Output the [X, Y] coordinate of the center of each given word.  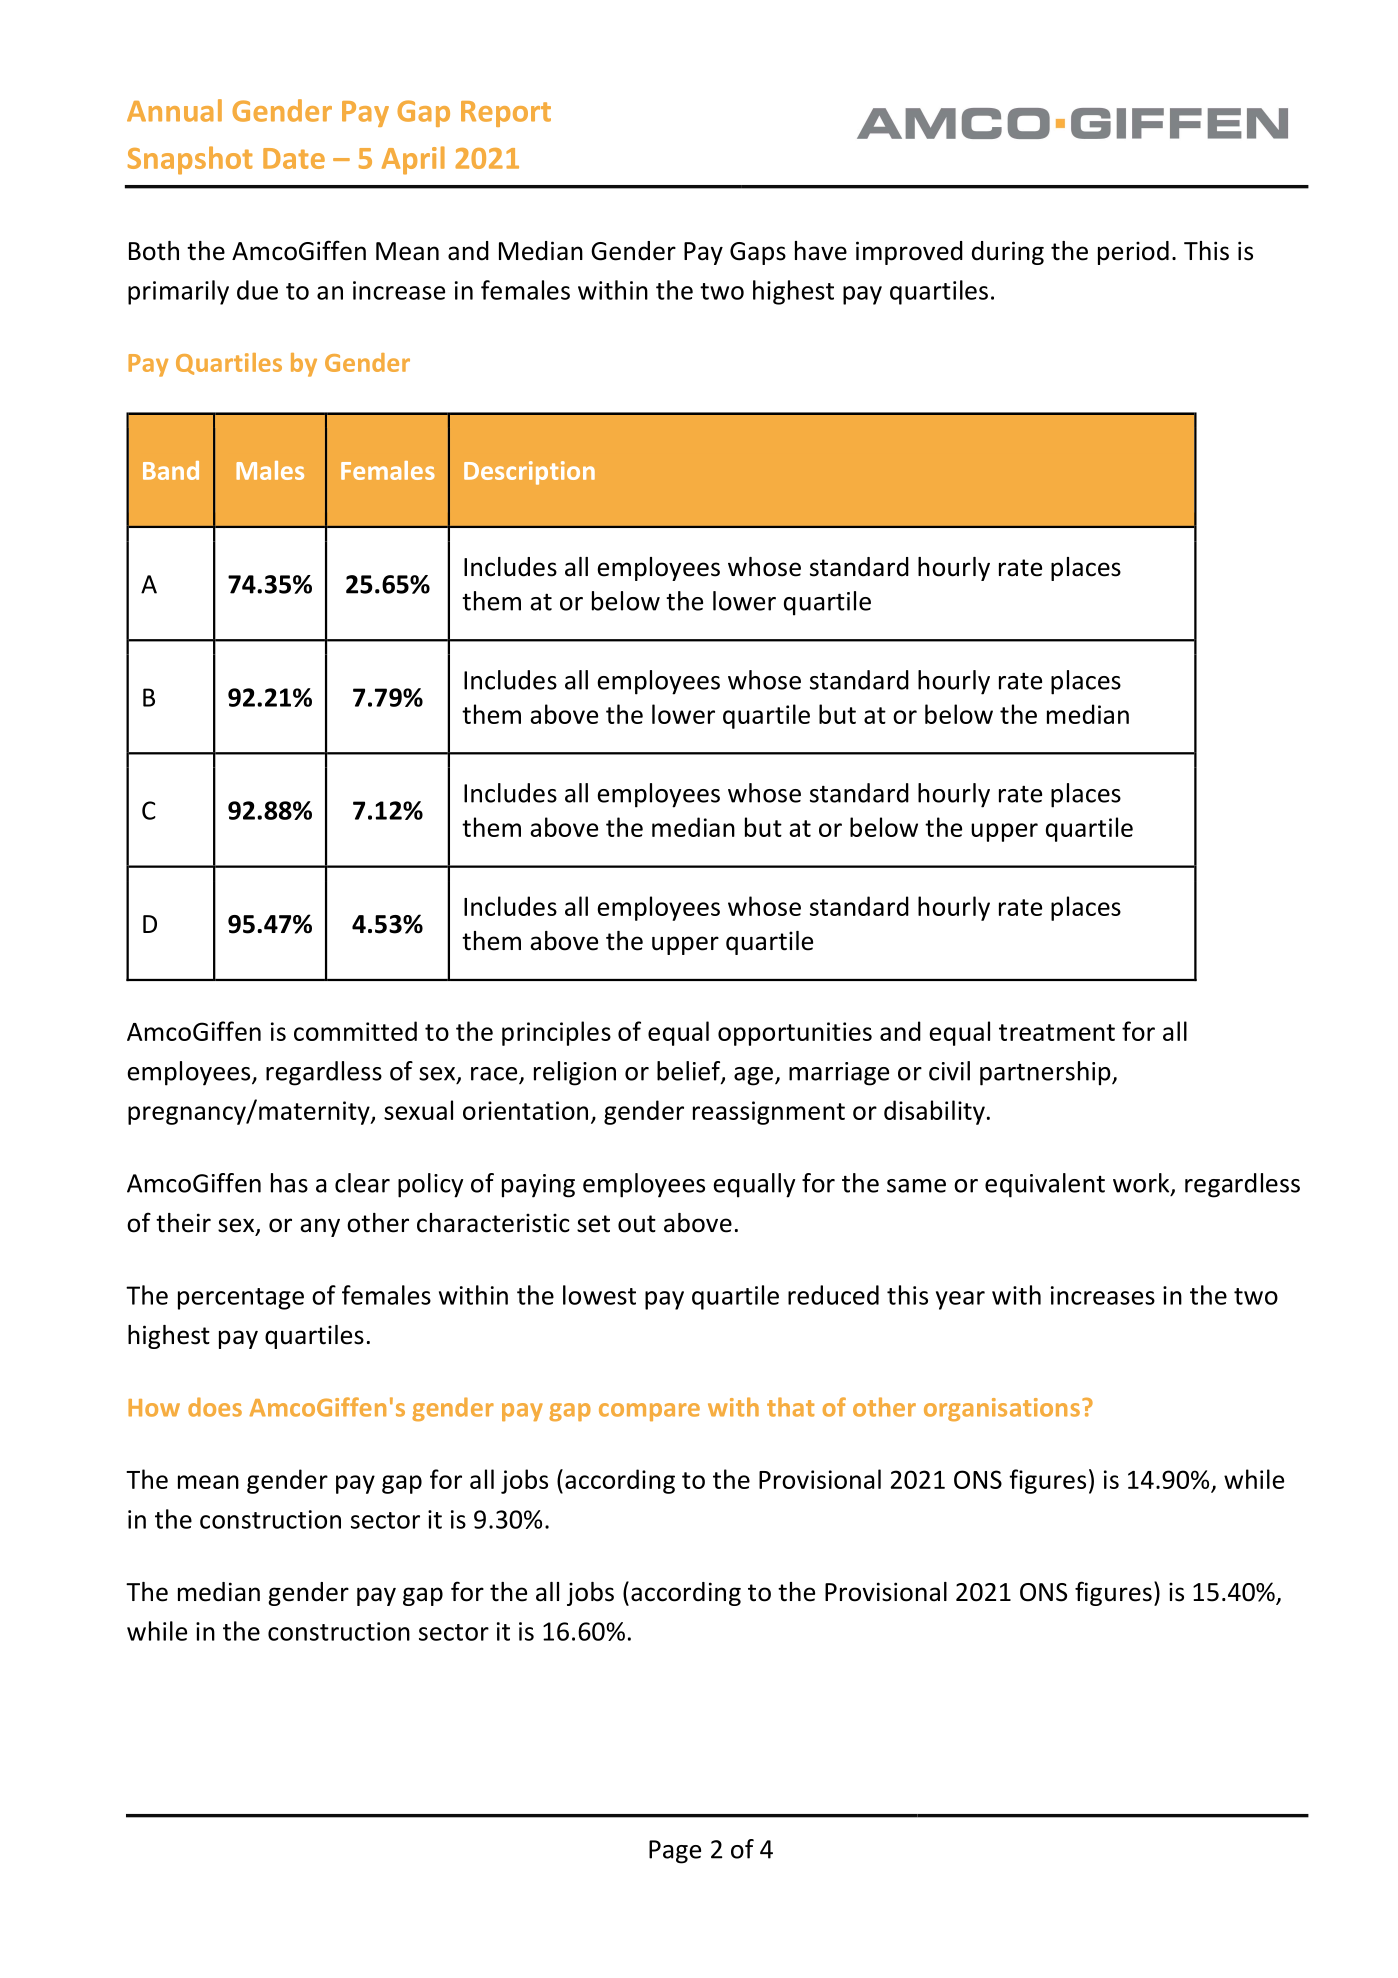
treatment [1057, 1032]
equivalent [1045, 1185]
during [1008, 253]
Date [294, 158]
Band [171, 470]
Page [675, 1852]
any [320, 1227]
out [637, 1224]
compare [649, 1412]
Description [529, 473]
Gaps [758, 253]
